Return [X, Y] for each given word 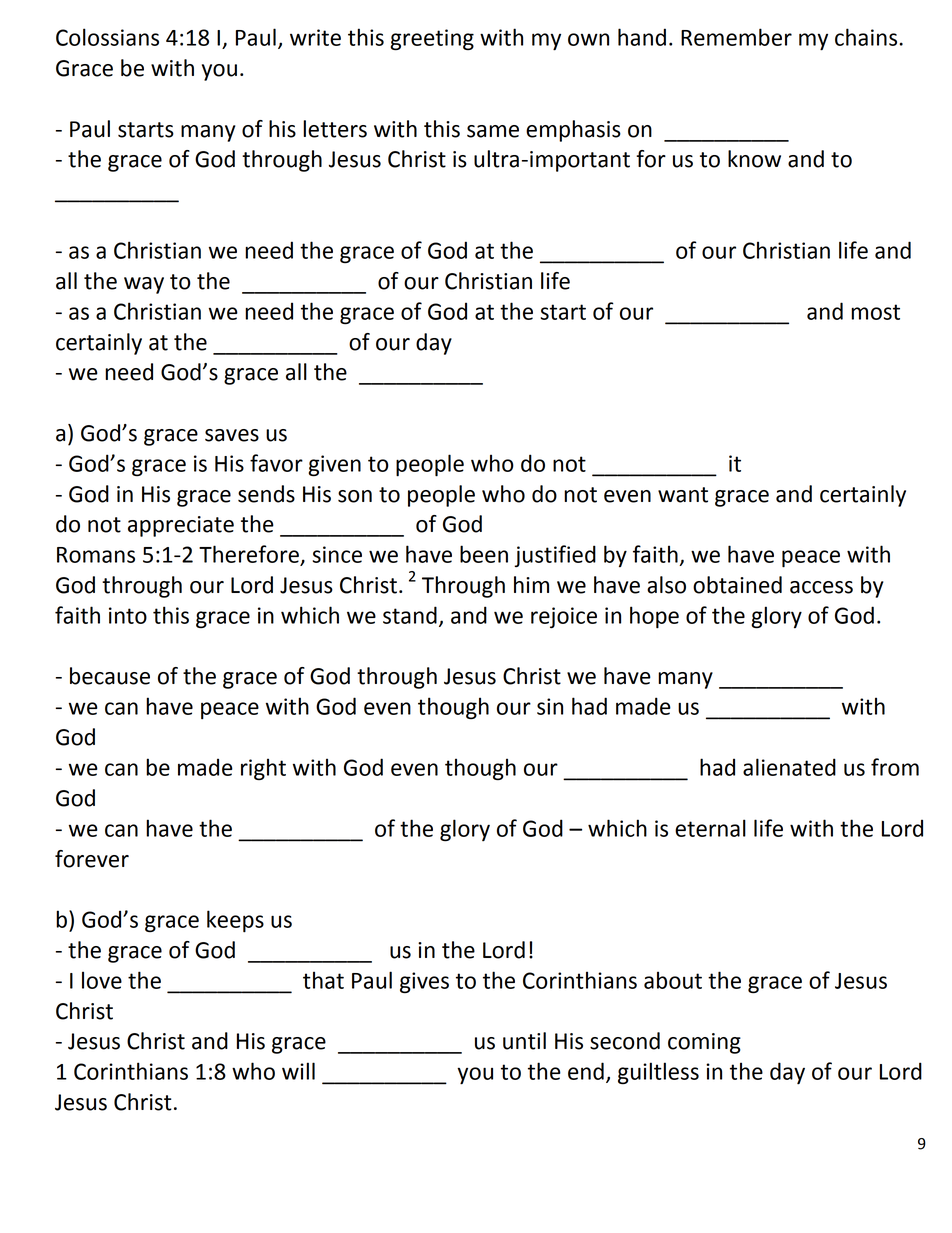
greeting [432, 40]
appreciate [181, 526]
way [144, 285]
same [493, 131]
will [298, 1071]
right [263, 769]
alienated [789, 767]
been [484, 554]
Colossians [107, 37]
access [821, 587]
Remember [736, 37]
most [875, 312]
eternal [710, 828]
